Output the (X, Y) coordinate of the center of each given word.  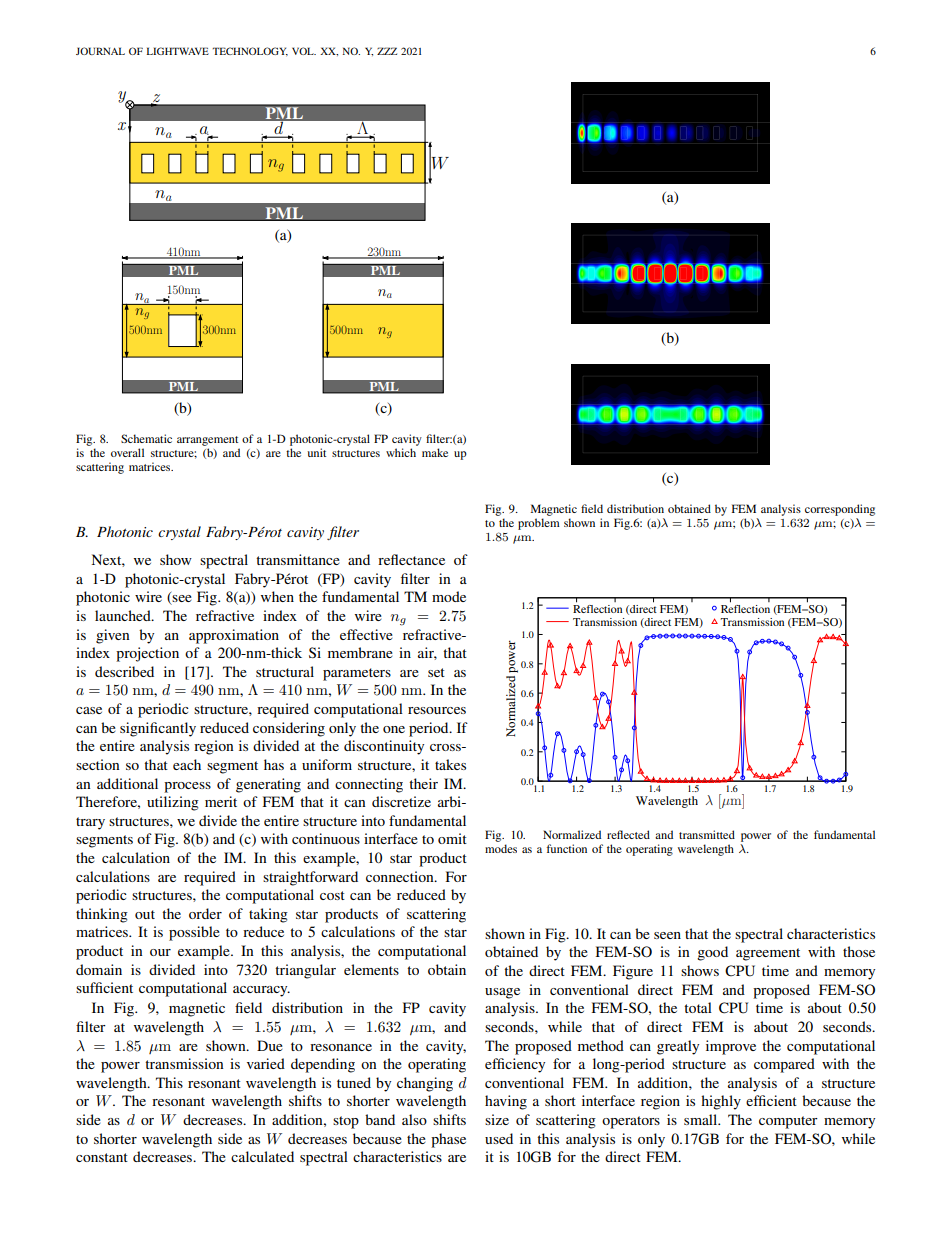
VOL (304, 51)
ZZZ (387, 51)
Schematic (146, 438)
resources (437, 710)
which (401, 452)
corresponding (840, 510)
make (435, 452)
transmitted (707, 834)
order (205, 913)
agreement (768, 954)
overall (127, 452)
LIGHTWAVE (178, 51)
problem (539, 524)
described (124, 671)
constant (102, 1157)
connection (401, 876)
